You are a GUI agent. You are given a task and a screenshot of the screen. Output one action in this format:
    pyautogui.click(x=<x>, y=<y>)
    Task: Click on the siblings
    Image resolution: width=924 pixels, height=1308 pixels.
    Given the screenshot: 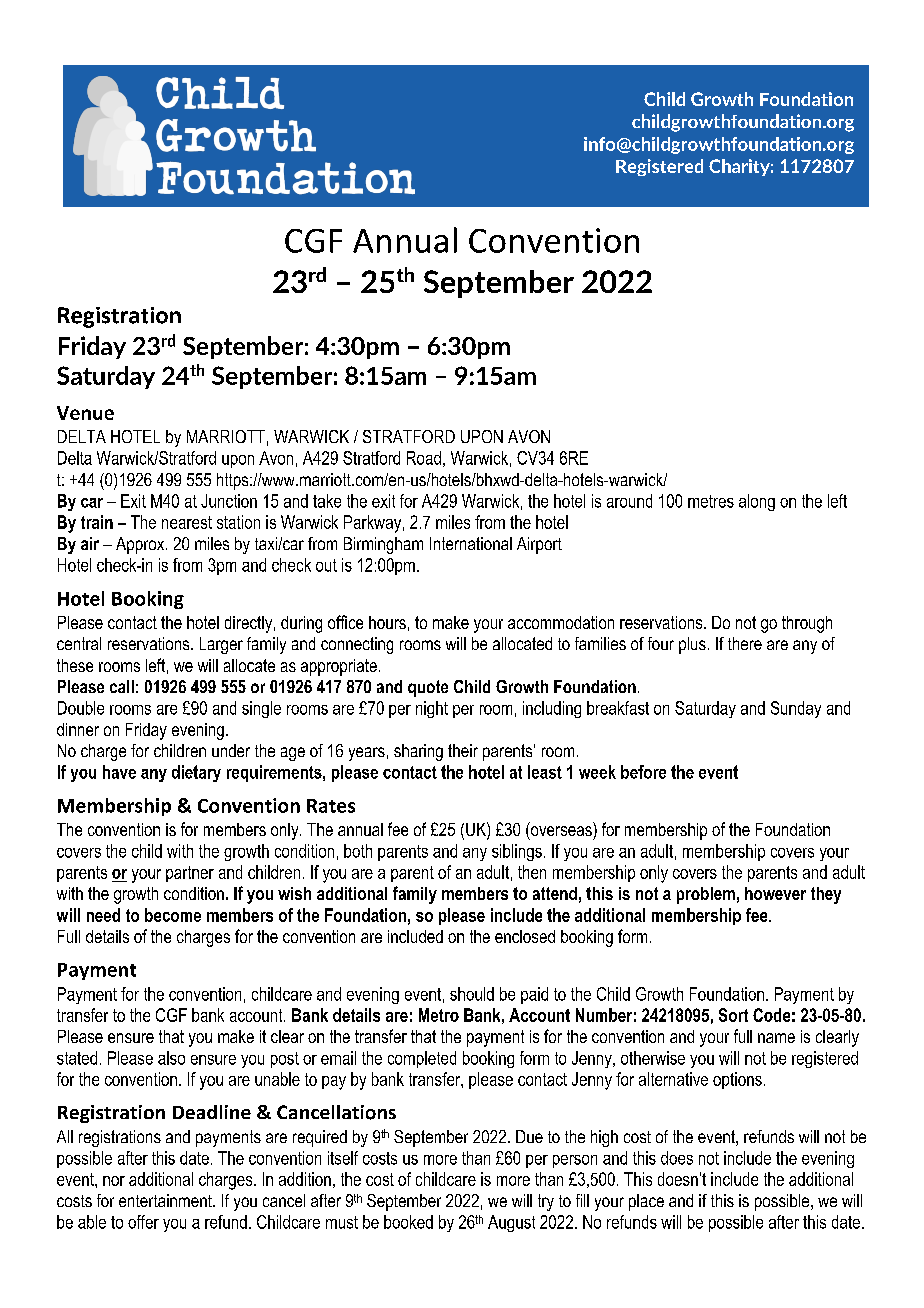 What is the action you would take?
    pyautogui.click(x=517, y=852)
